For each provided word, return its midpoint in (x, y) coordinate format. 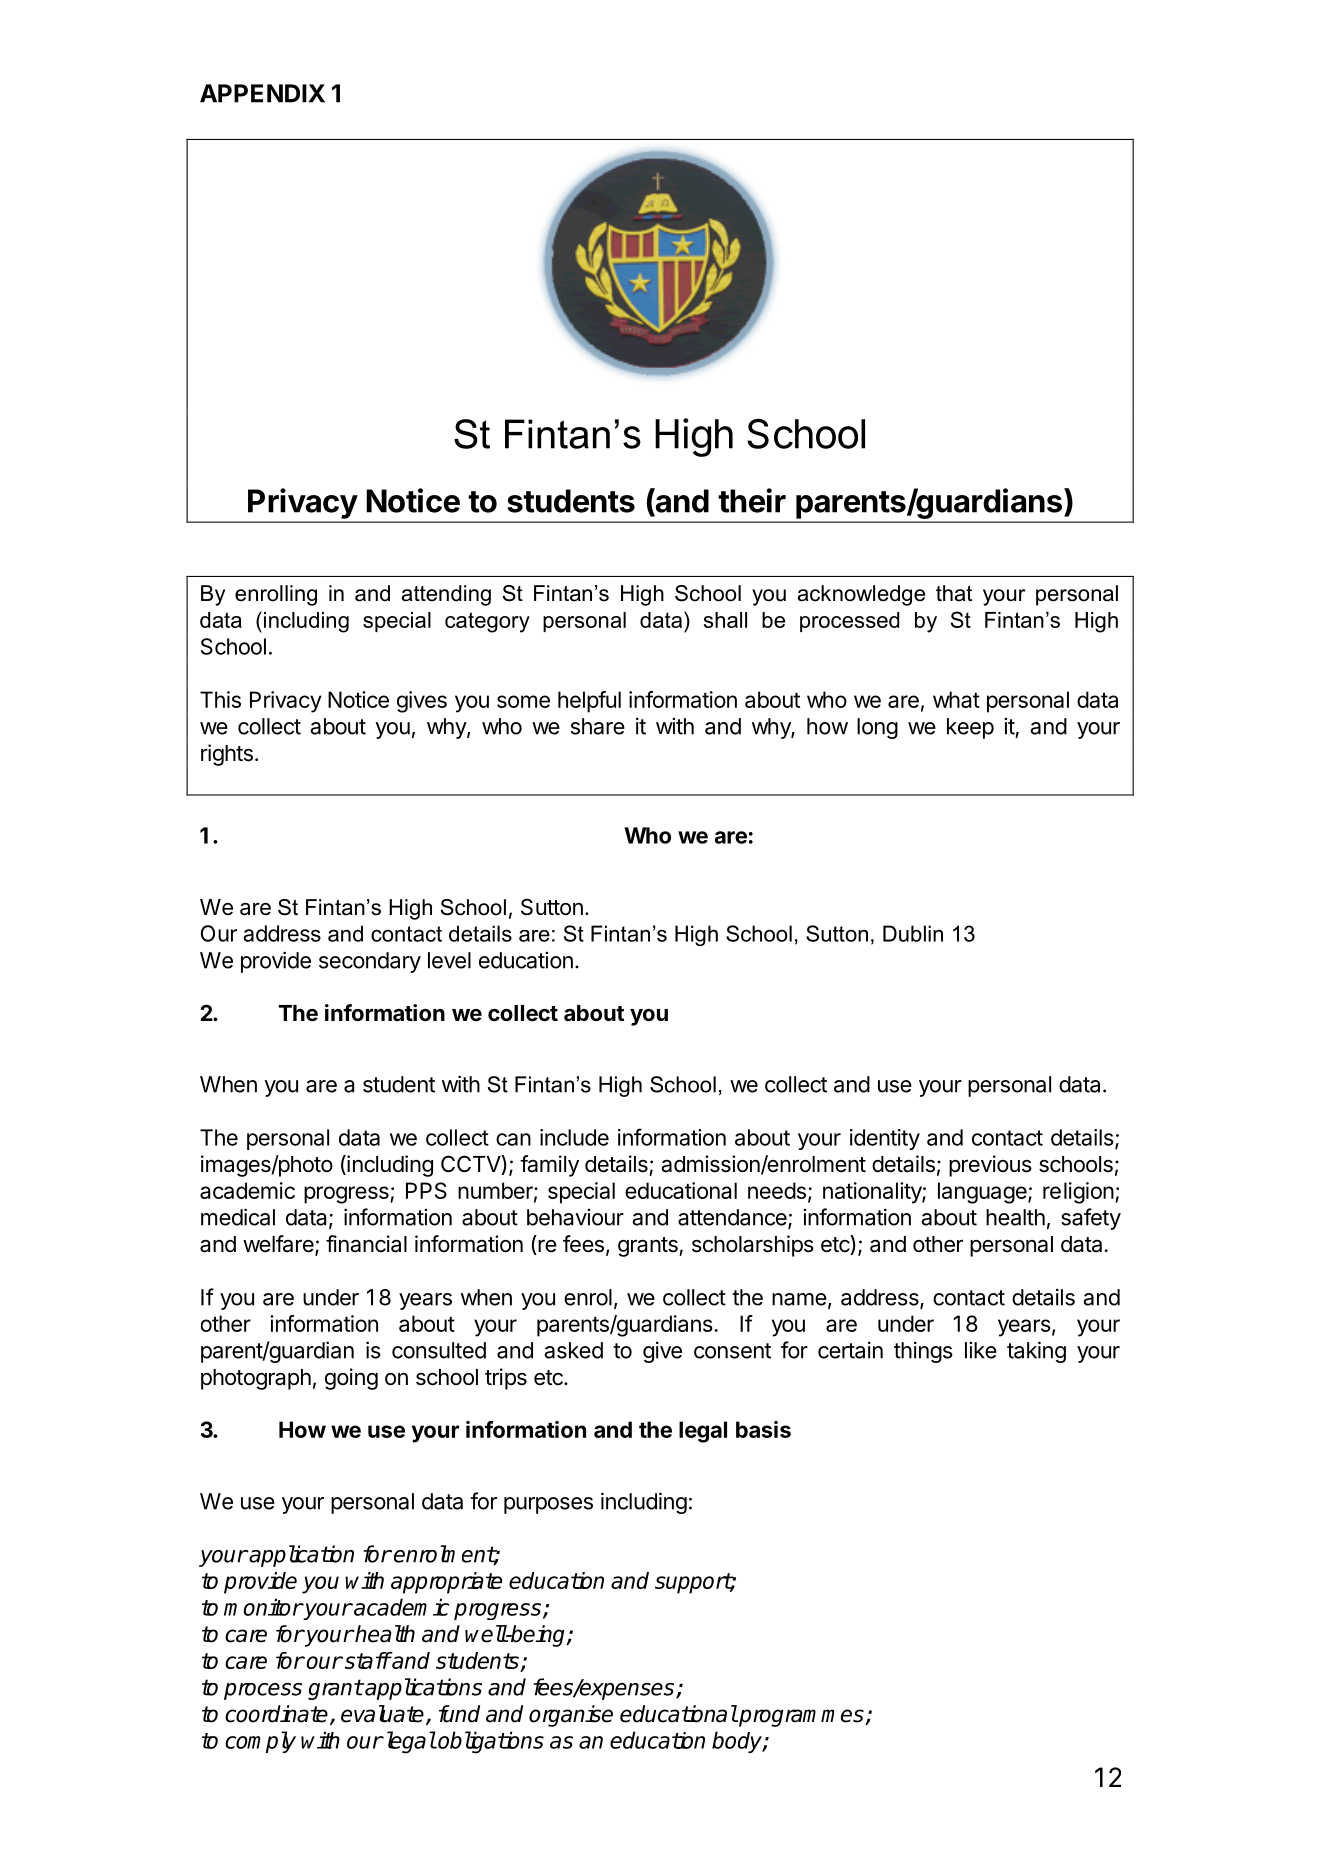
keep (970, 728)
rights (227, 755)
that (954, 593)
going (351, 1379)
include (574, 1137)
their (752, 500)
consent (732, 1351)
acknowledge (861, 595)
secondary (370, 962)
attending (446, 595)
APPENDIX (262, 93)
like (981, 1350)
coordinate (276, 1714)
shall (725, 620)
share (598, 726)
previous (990, 1166)
